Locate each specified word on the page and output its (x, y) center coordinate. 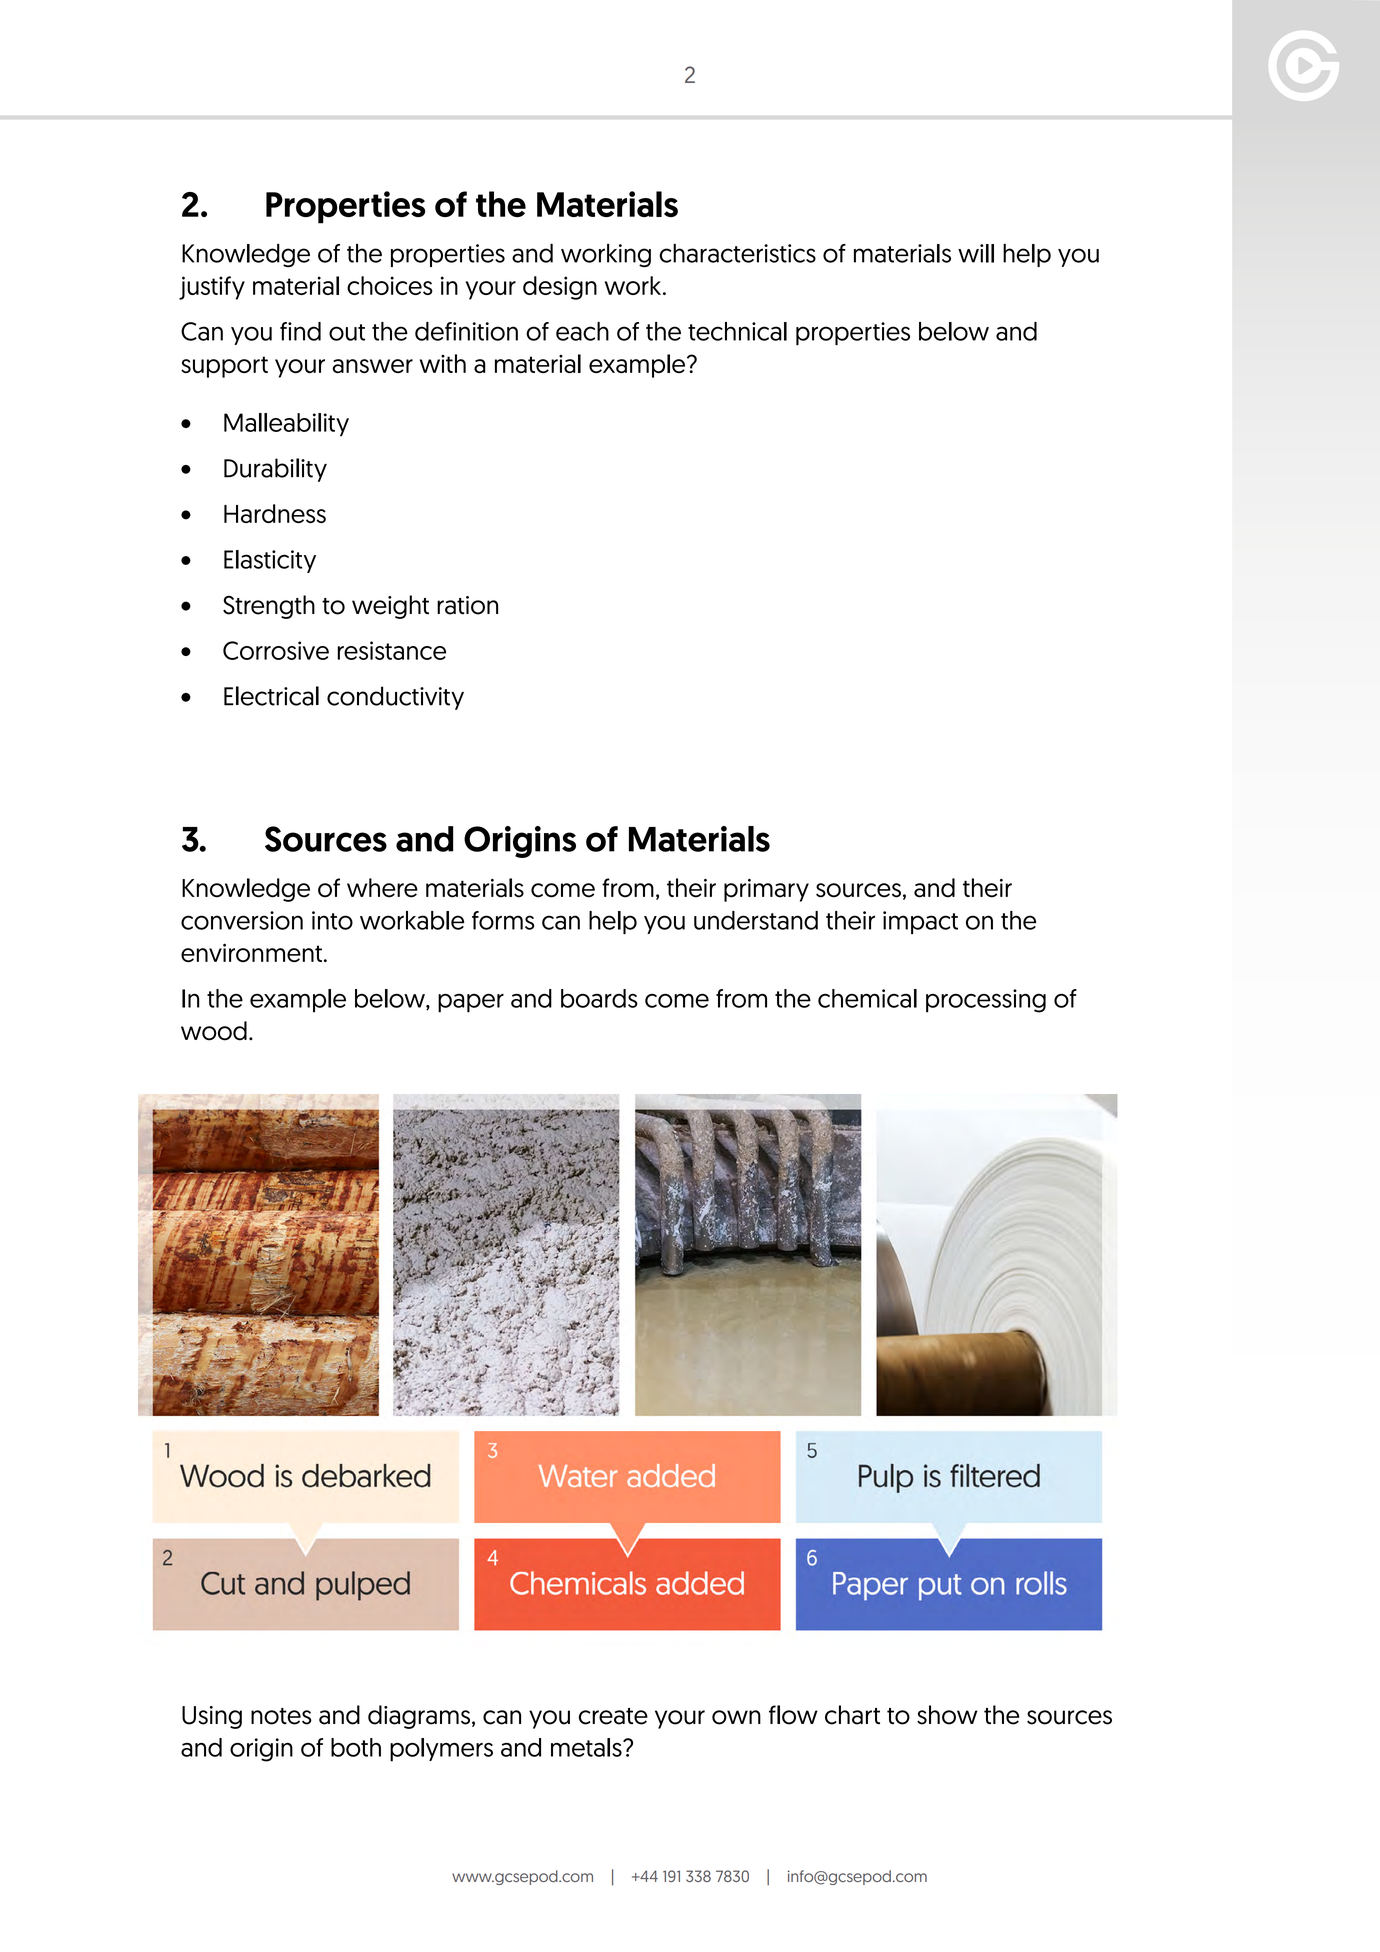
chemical (867, 998)
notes (281, 1716)
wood (214, 1031)
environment (251, 952)
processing (986, 1001)
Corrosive (276, 650)
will (976, 253)
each (582, 331)
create (613, 1716)
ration (467, 605)
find (300, 331)
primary (766, 890)
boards (599, 998)
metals (587, 1747)
